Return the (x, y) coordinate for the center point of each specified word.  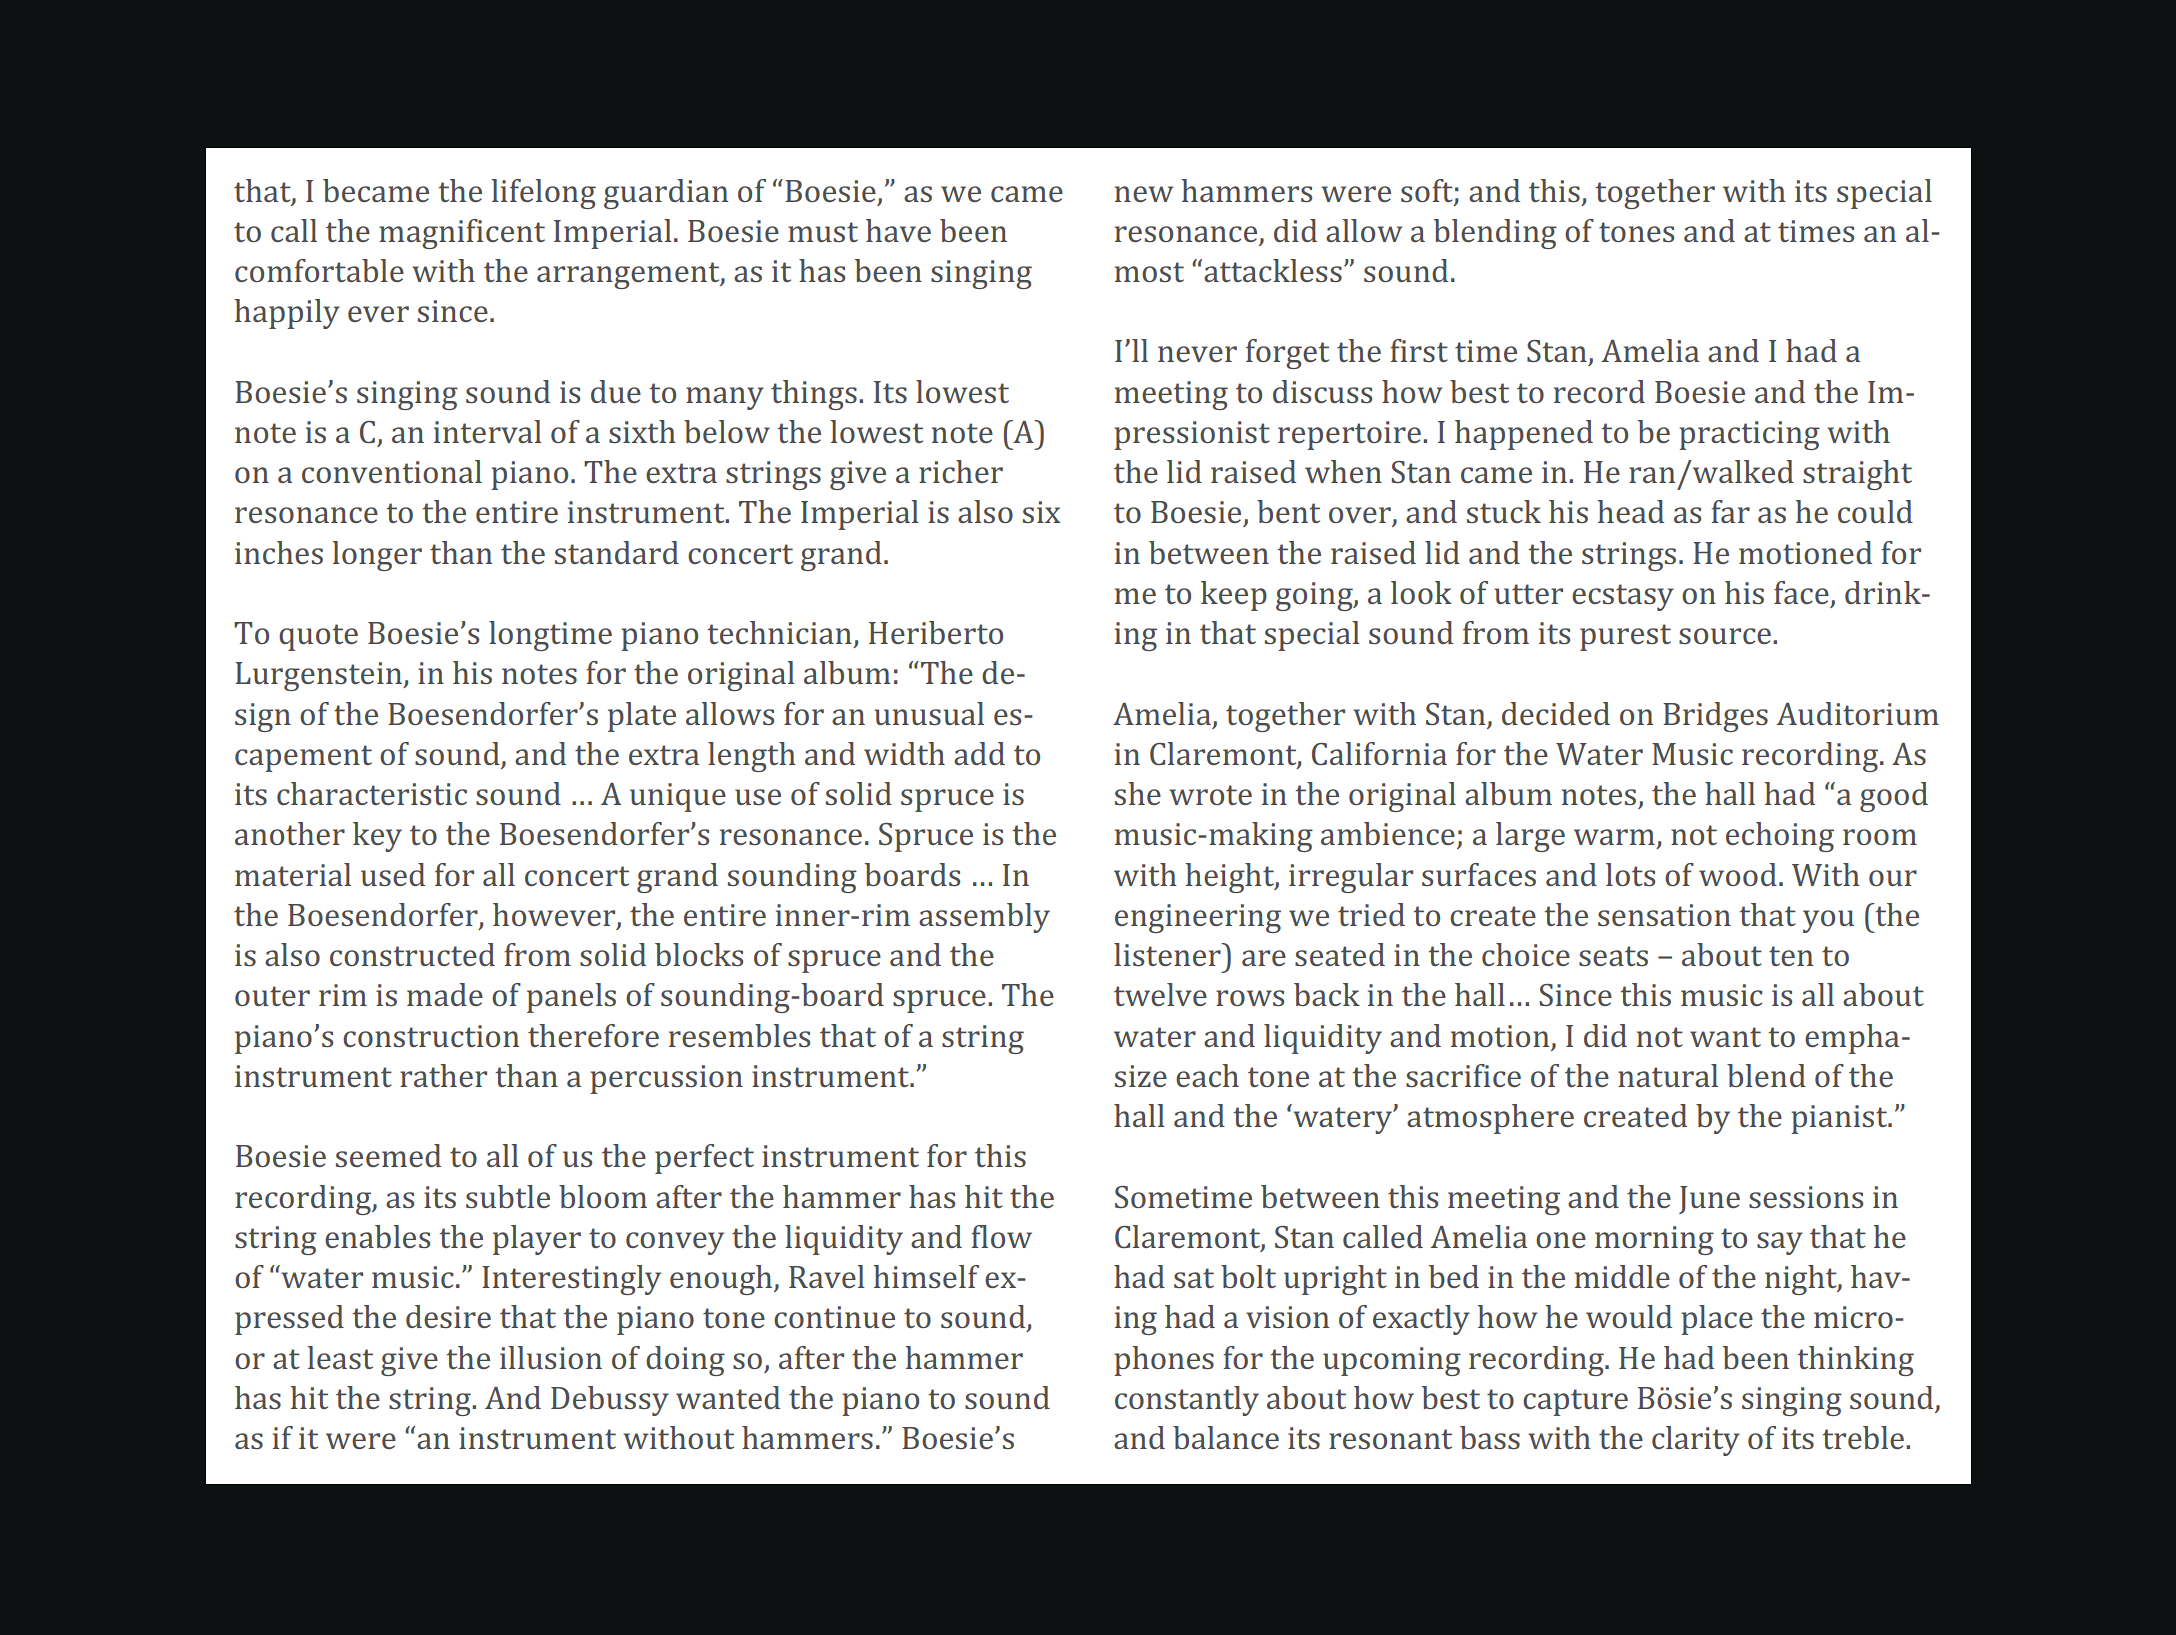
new (1144, 194)
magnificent (462, 234)
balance (1226, 1437)
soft (1427, 190)
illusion (551, 1357)
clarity (1696, 1441)
